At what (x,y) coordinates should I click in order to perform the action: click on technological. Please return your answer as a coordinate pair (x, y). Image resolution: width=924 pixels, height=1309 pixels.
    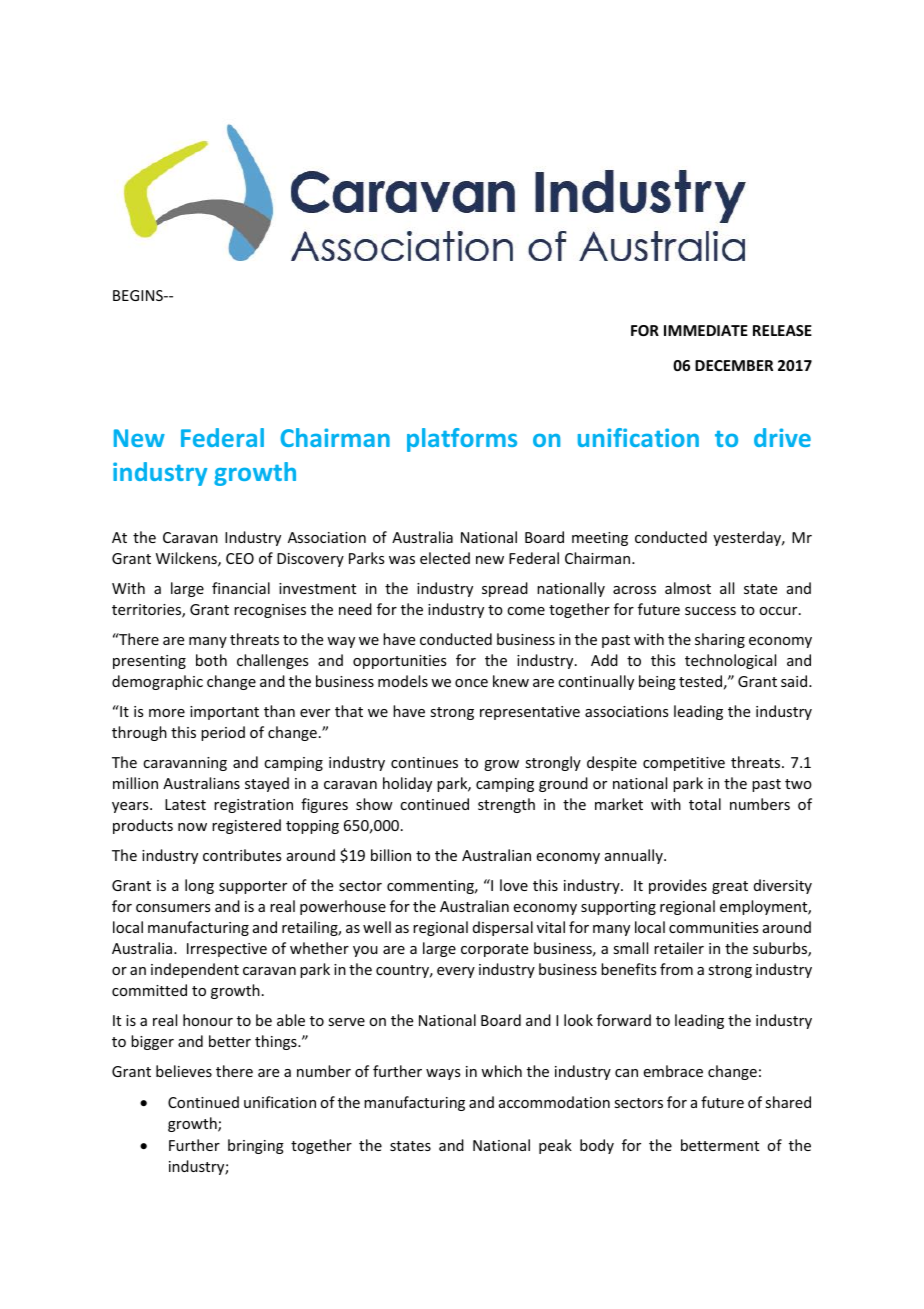
    Looking at the image, I should click on (730, 661).
